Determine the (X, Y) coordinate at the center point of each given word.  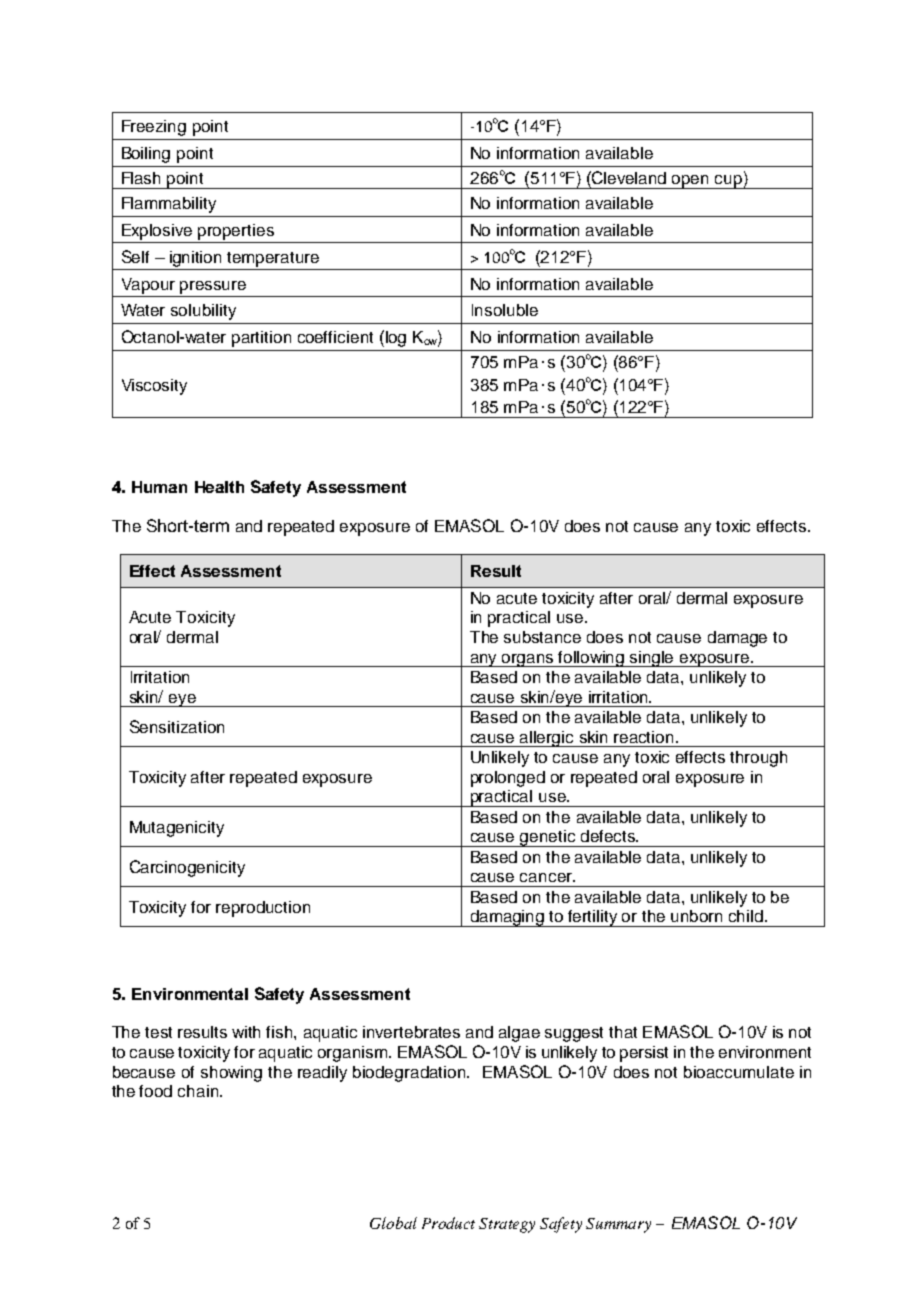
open (691, 182)
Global (393, 1223)
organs (528, 660)
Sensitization (177, 726)
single (652, 659)
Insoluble (505, 310)
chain (199, 1091)
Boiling (146, 155)
